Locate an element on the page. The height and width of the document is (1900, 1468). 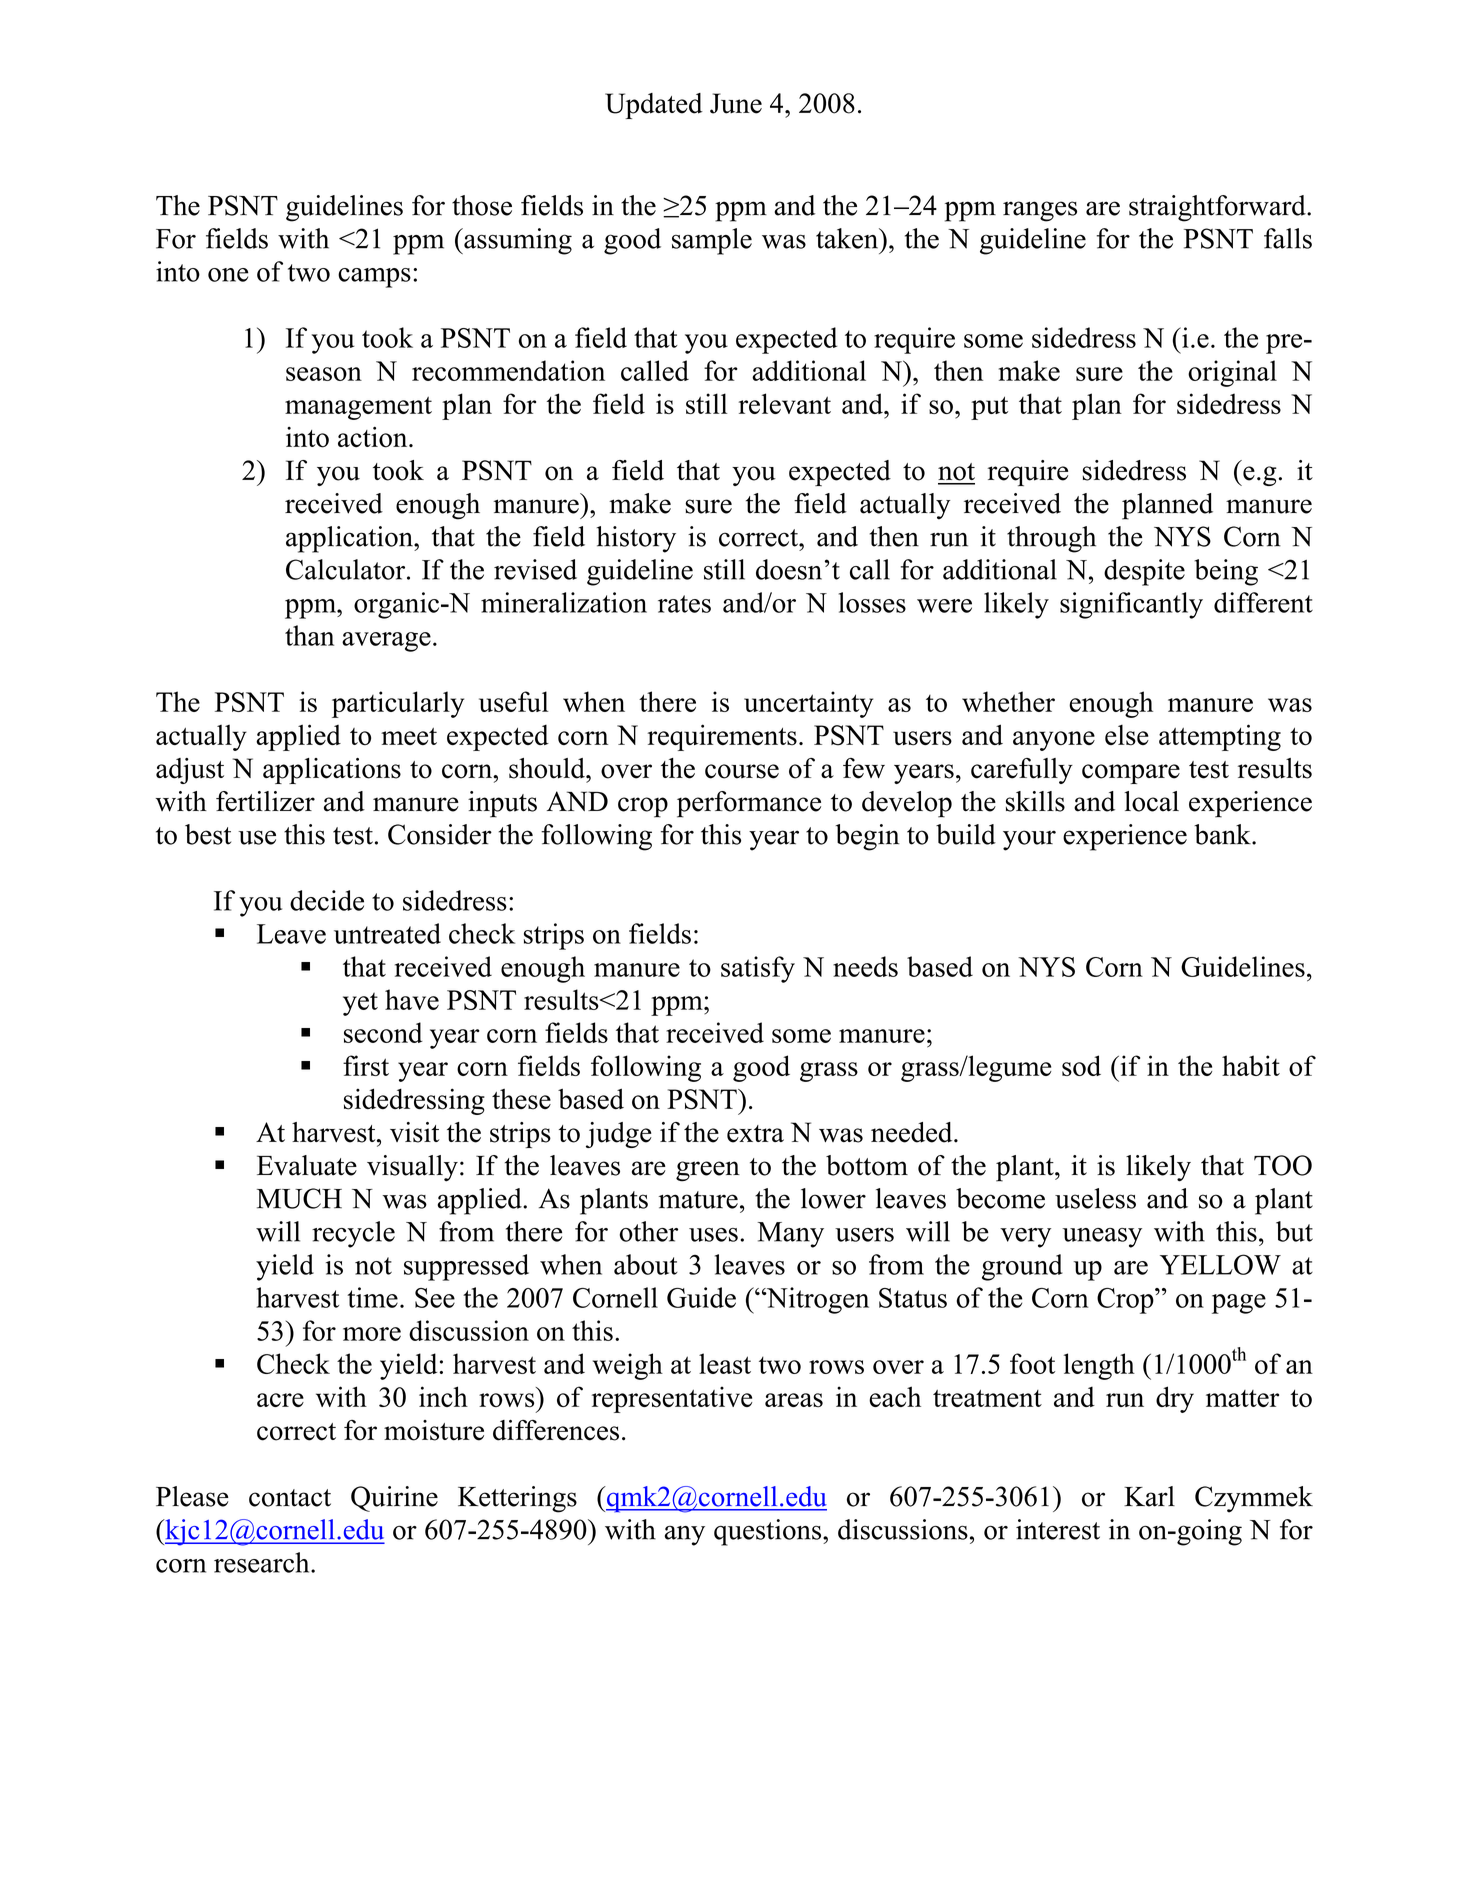
those is located at coordinates (482, 205).
